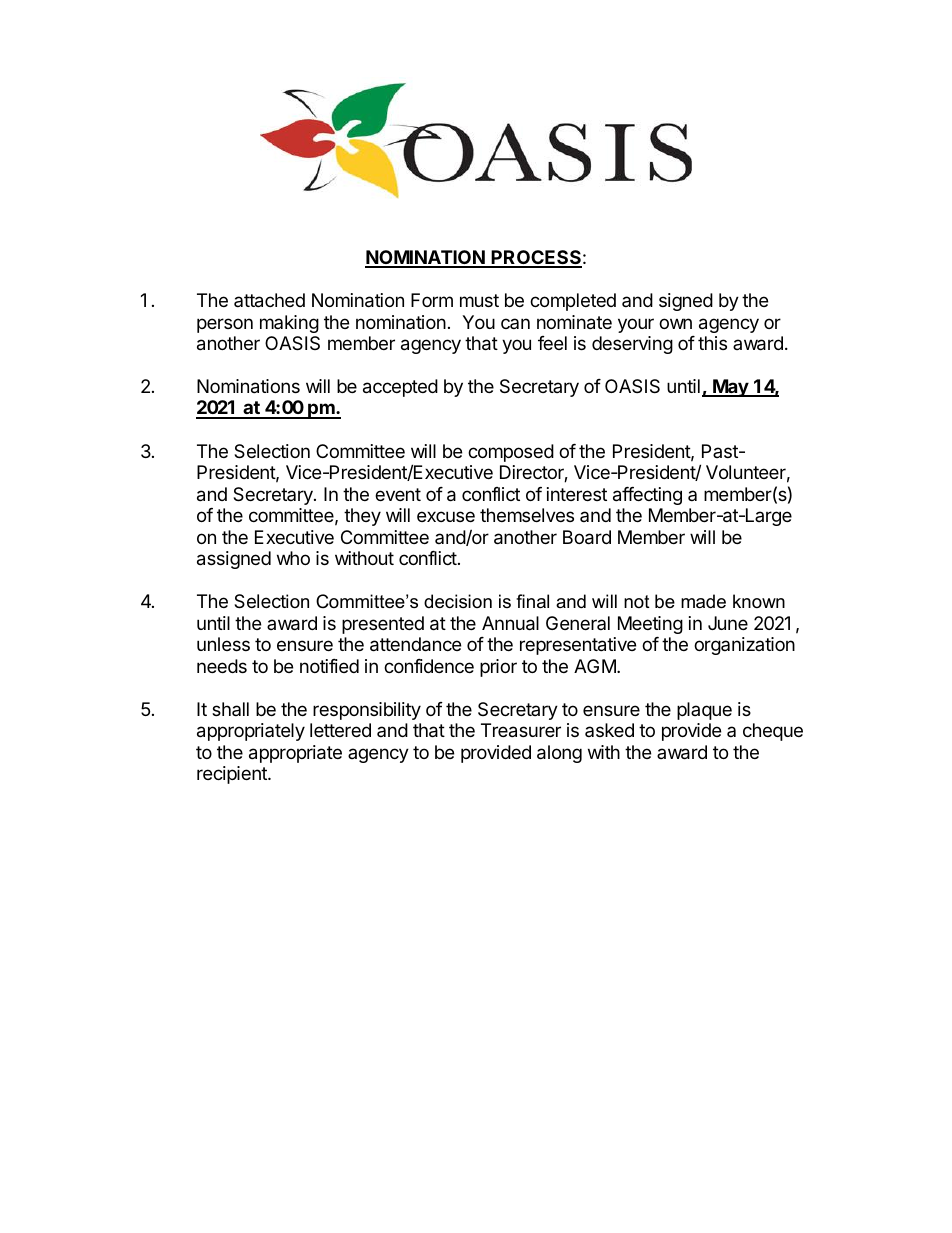 The height and width of the screenshot is (1233, 952). What do you see at coordinates (293, 558) in the screenshot?
I see `who` at bounding box center [293, 558].
